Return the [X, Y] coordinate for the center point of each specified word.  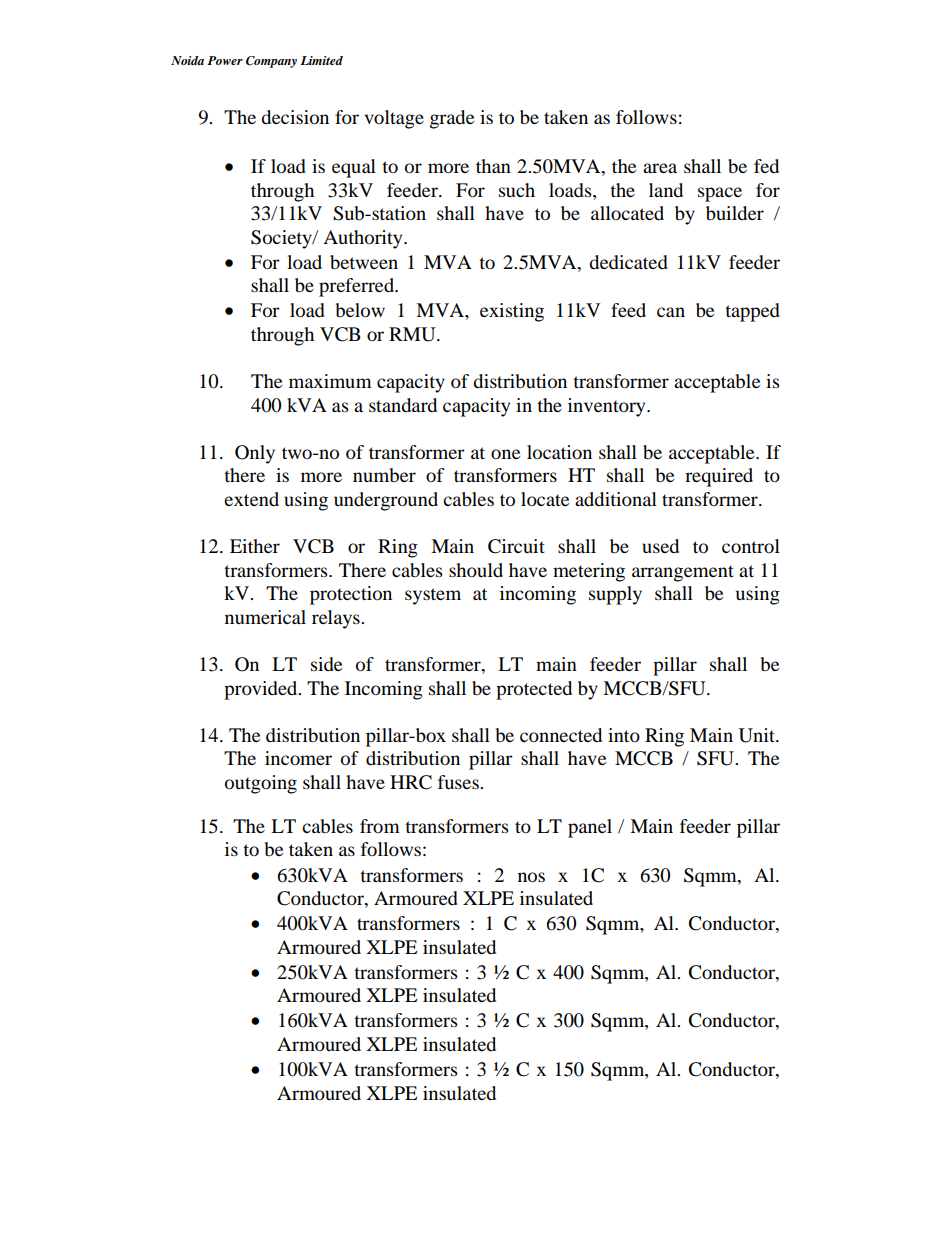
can [671, 312]
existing [512, 312]
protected [534, 690]
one [505, 454]
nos [531, 877]
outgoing [261, 784]
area [660, 168]
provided [262, 690]
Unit [757, 735]
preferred [358, 287]
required [719, 477]
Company [271, 62]
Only [255, 454]
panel [590, 828]
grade [452, 119]
